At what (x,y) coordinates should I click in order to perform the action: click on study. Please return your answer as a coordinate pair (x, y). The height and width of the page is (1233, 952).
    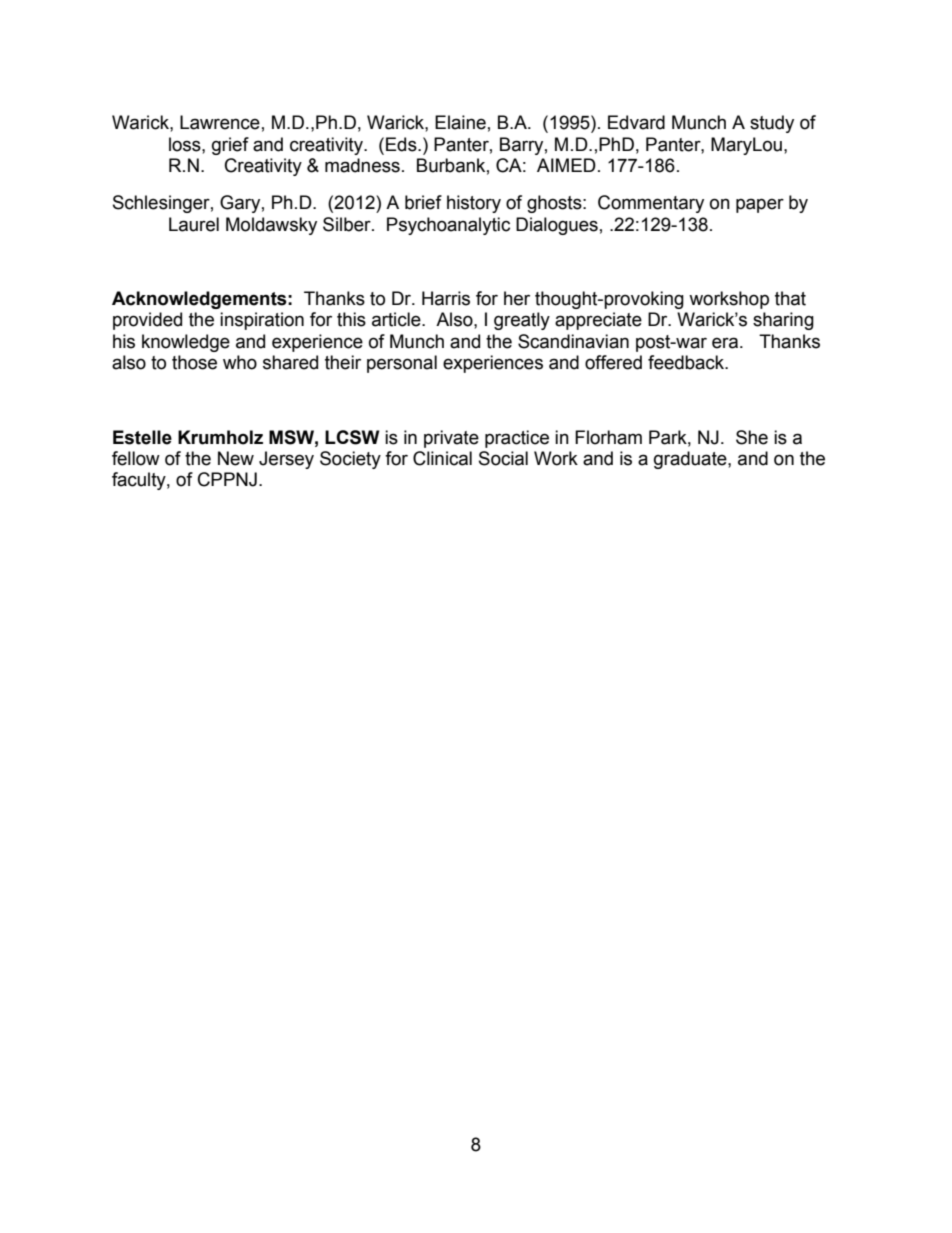
    Looking at the image, I should click on (772, 124).
